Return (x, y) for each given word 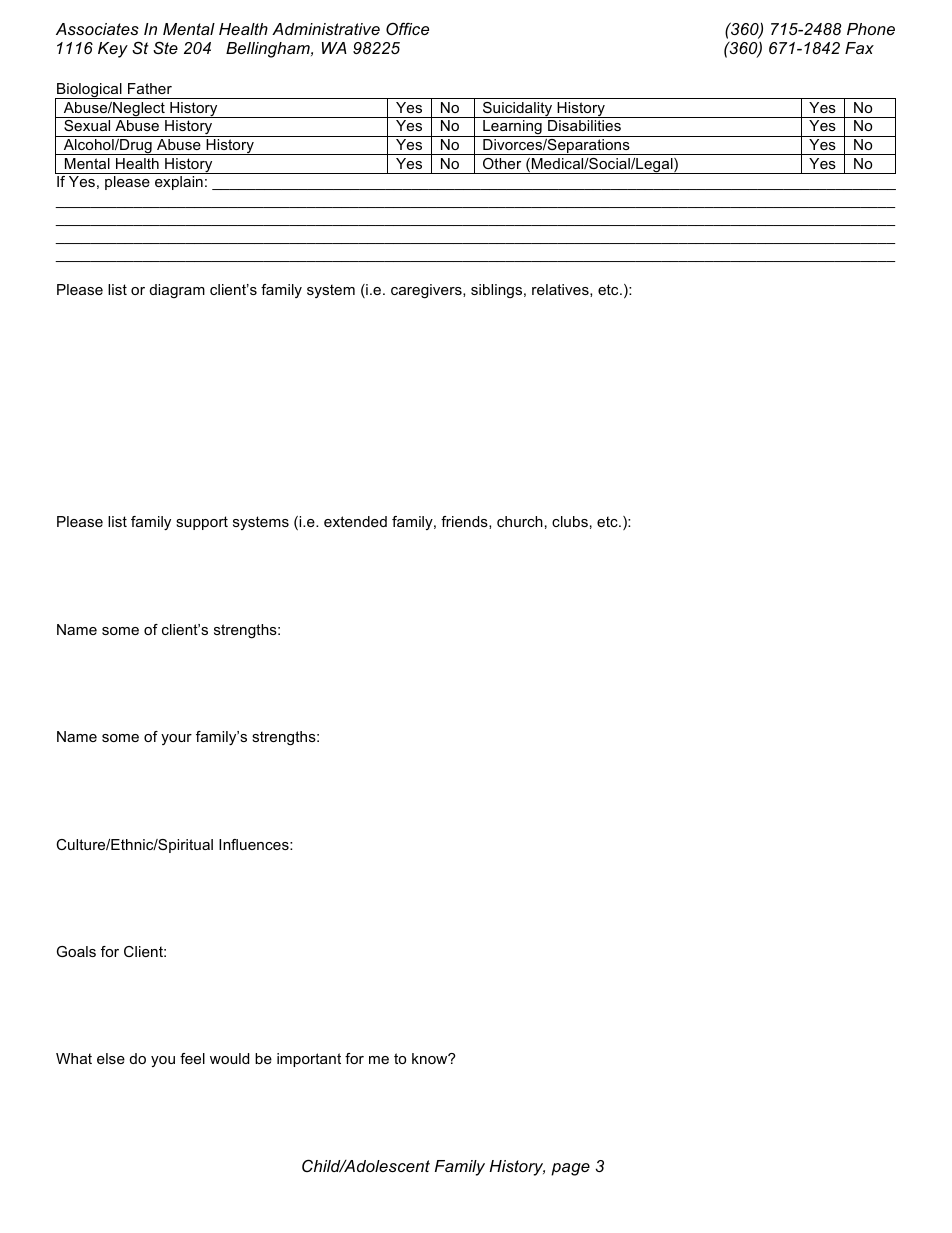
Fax (859, 48)
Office (407, 28)
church (520, 521)
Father (150, 88)
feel (192, 1058)
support (202, 523)
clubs (570, 521)
